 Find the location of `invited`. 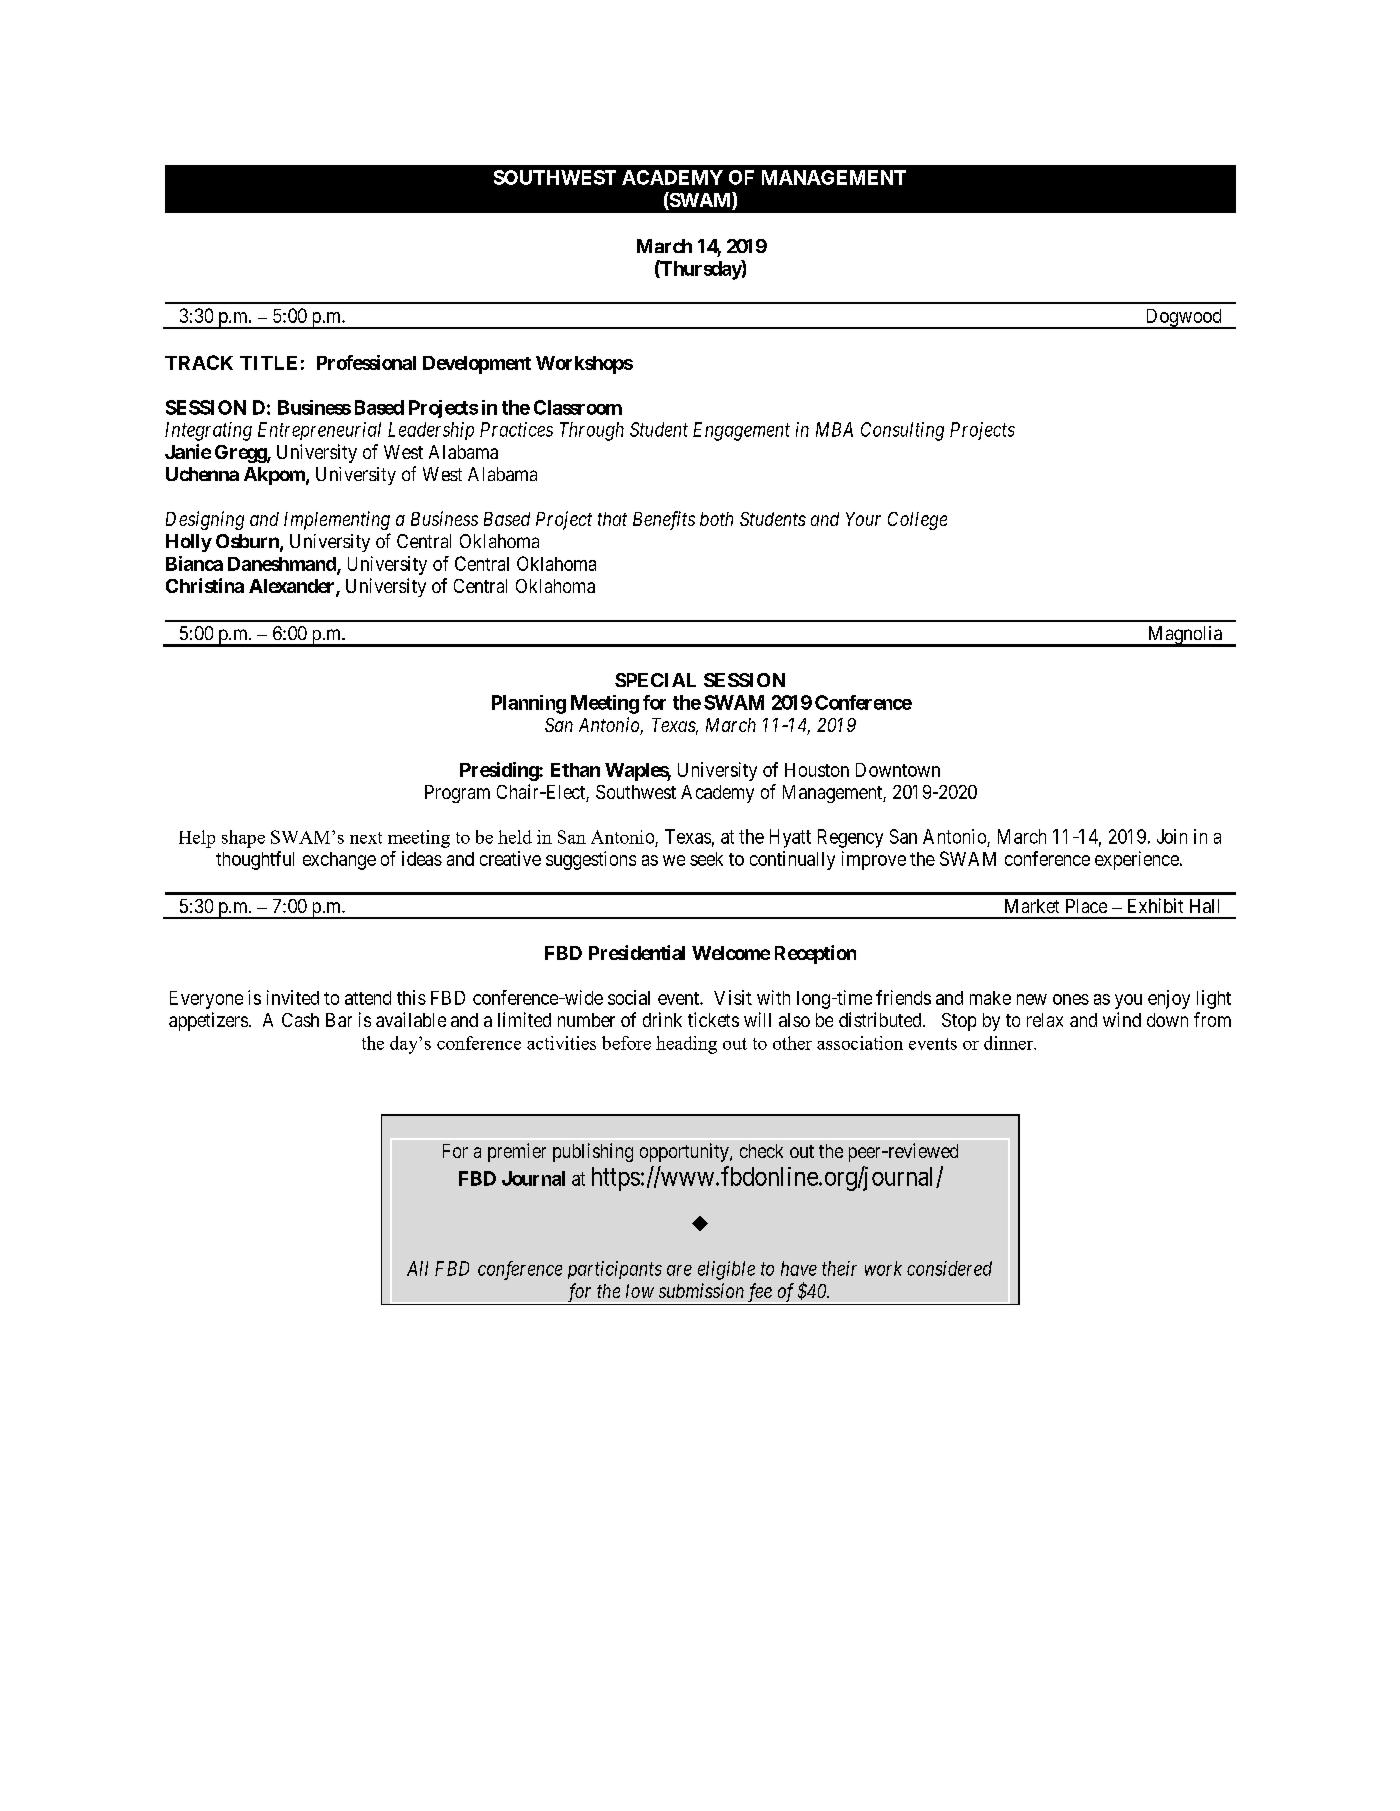

invited is located at coordinates (293, 997).
